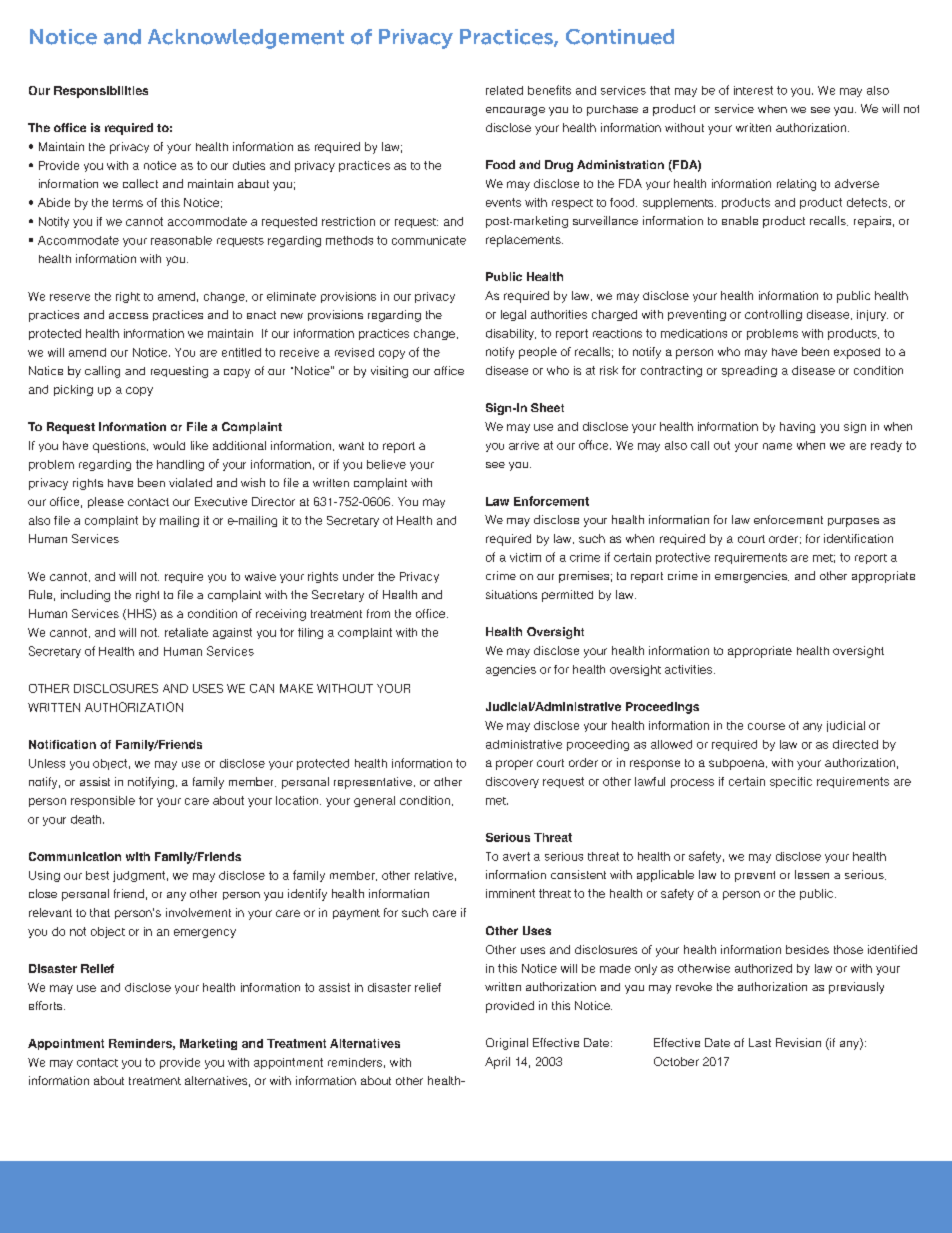 The image size is (952, 1233). I want to click on Original, so click(507, 1044).
